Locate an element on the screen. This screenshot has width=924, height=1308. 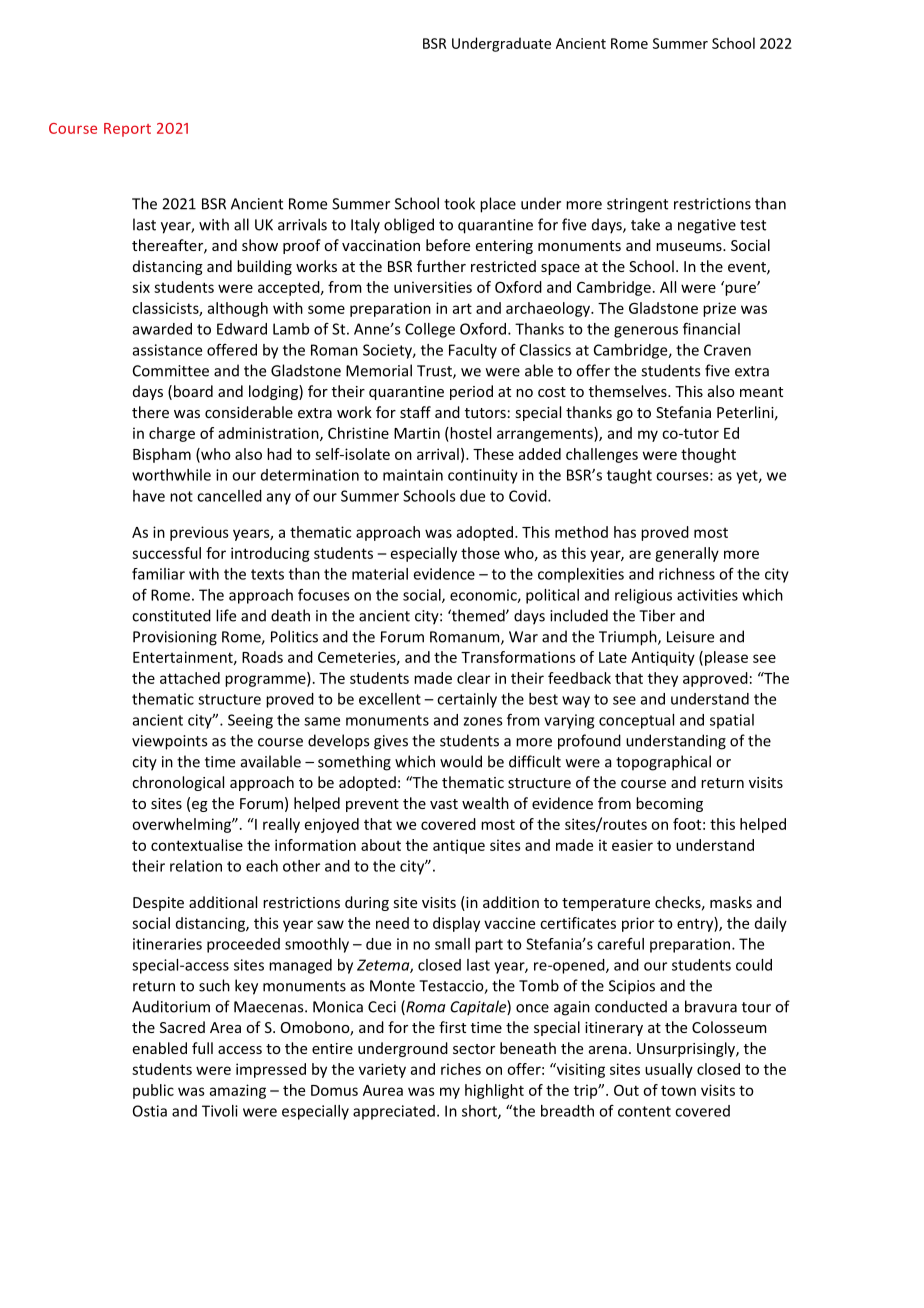
relation is located at coordinates (196, 866).
